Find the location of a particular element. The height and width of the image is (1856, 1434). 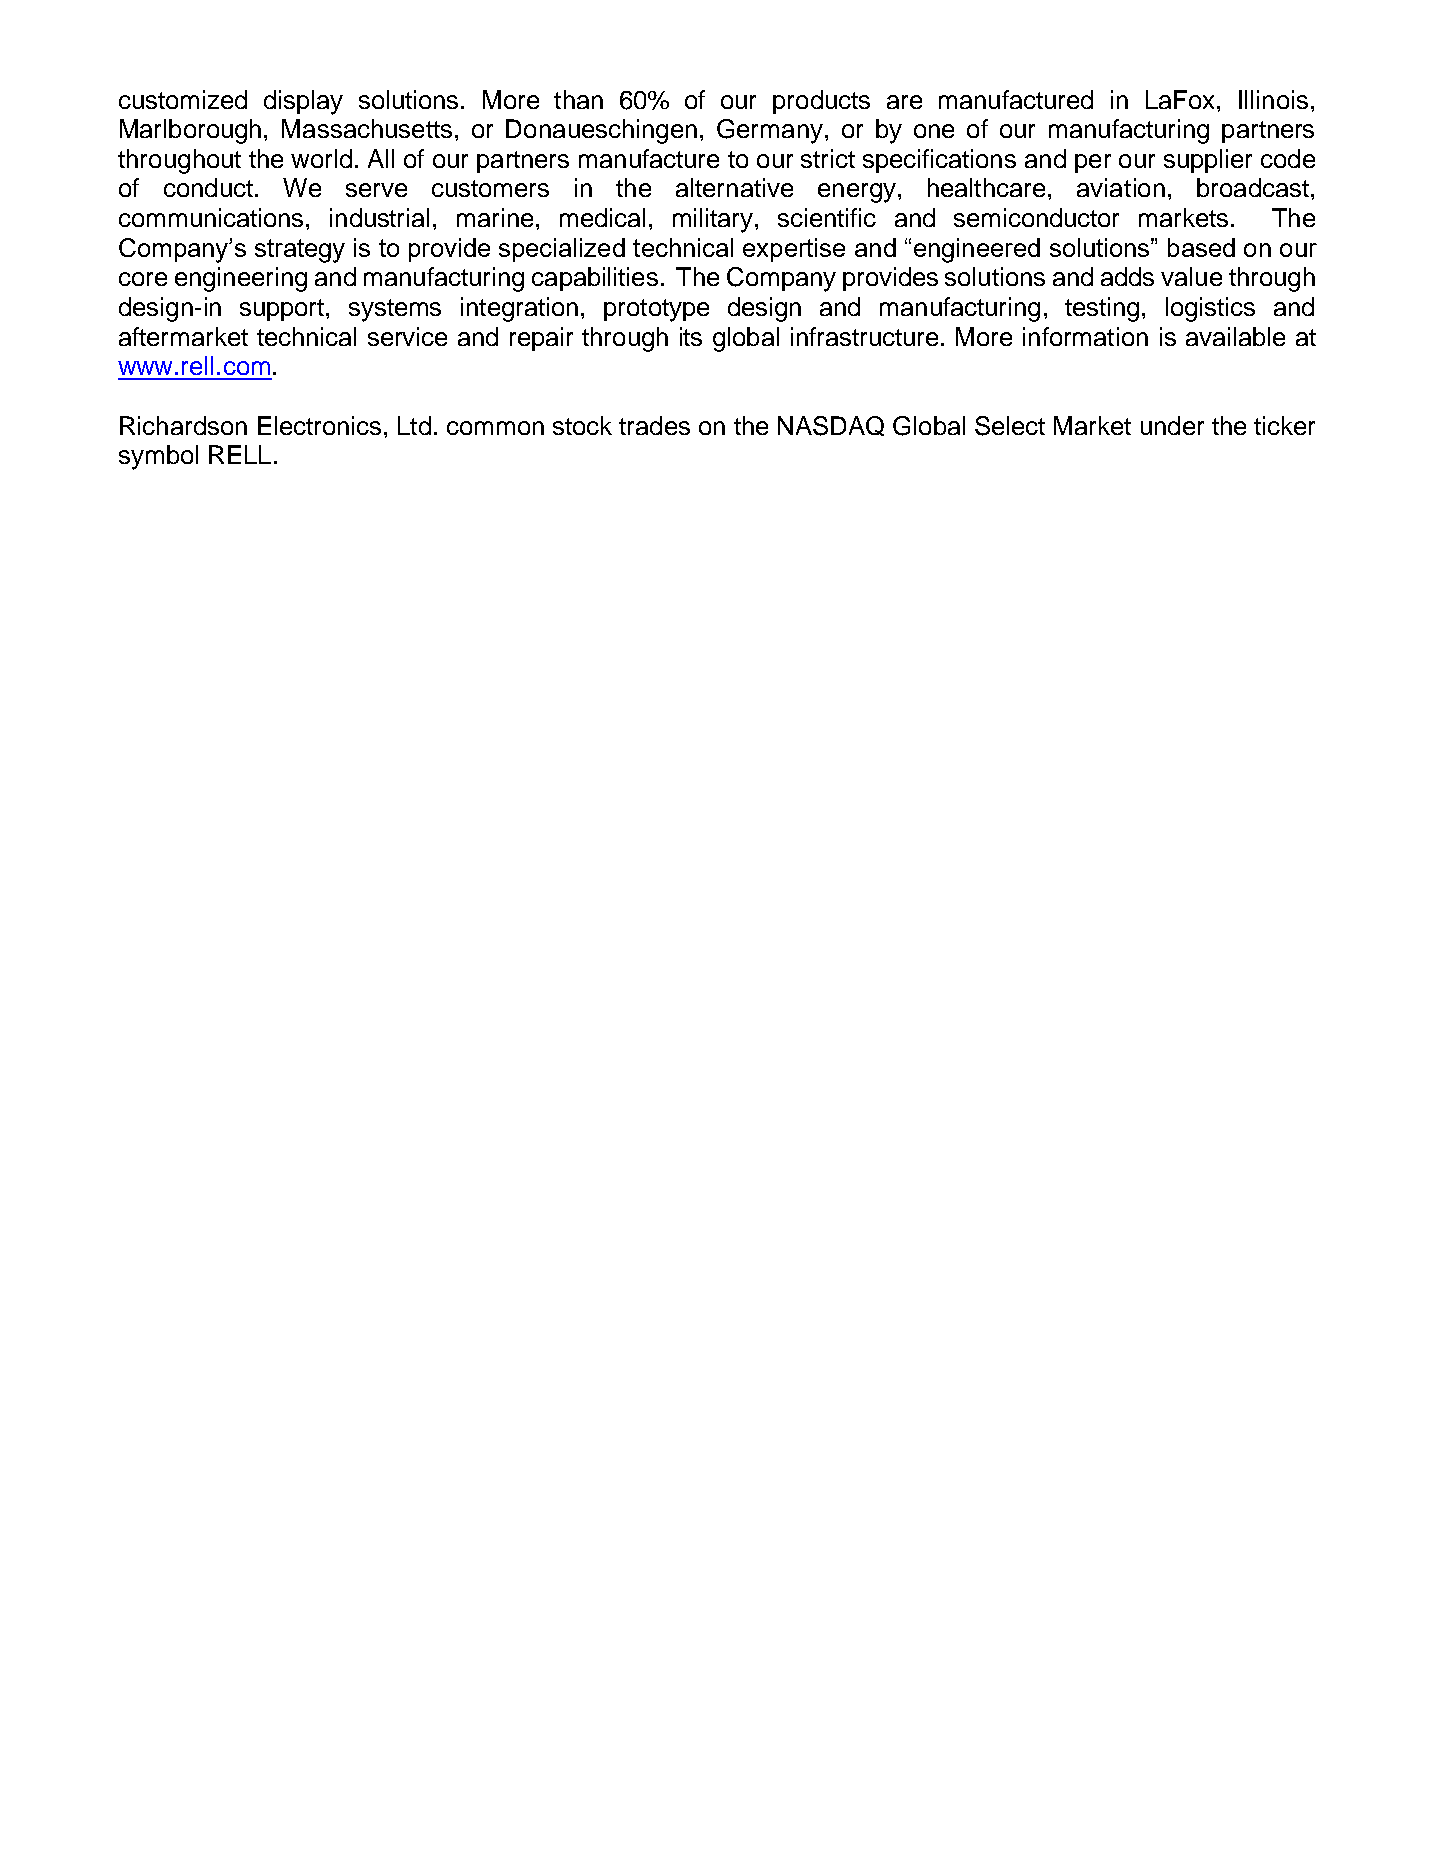

alternative is located at coordinates (734, 187).
